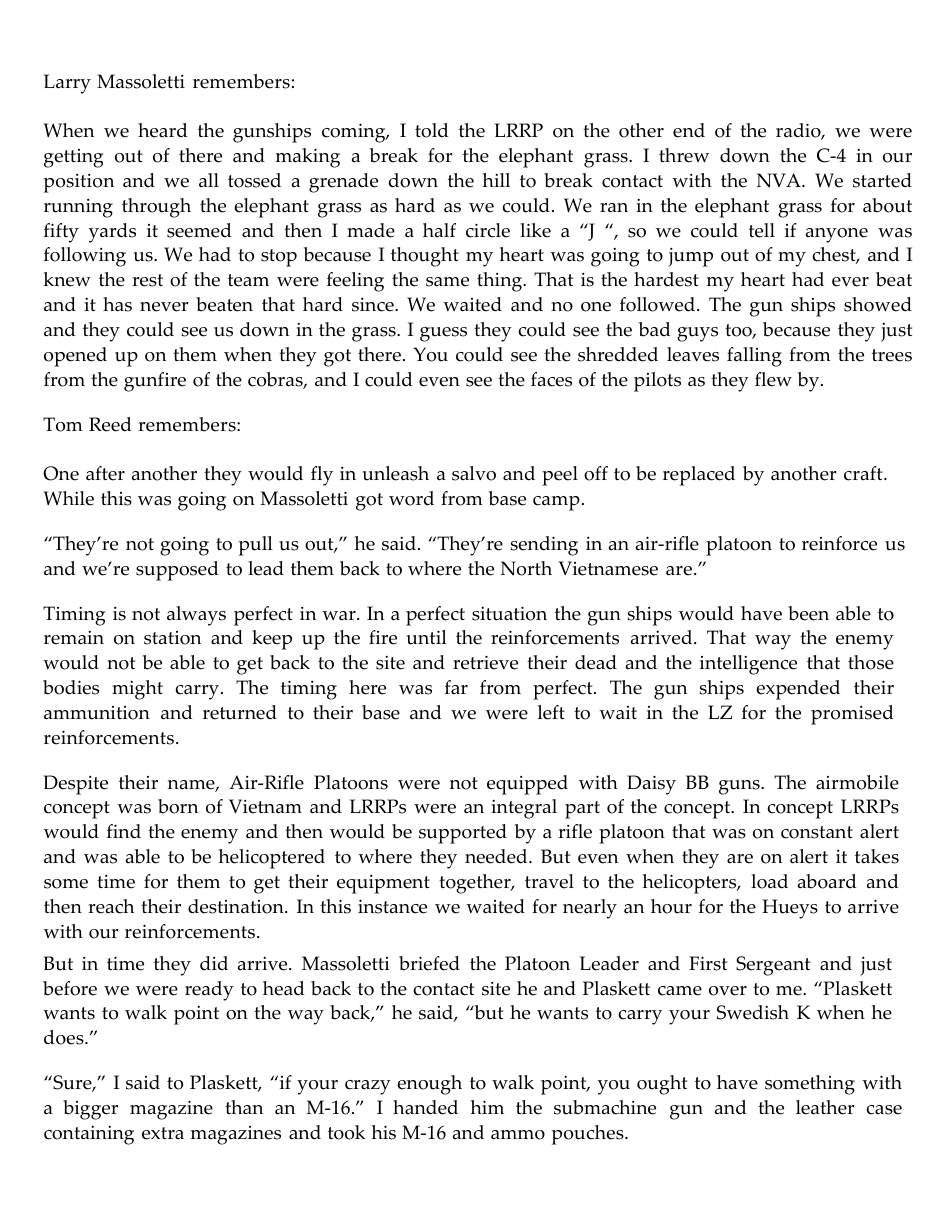 The width and height of the screenshot is (952, 1232). What do you see at coordinates (497, 856) in the screenshot?
I see `needed` at bounding box center [497, 856].
